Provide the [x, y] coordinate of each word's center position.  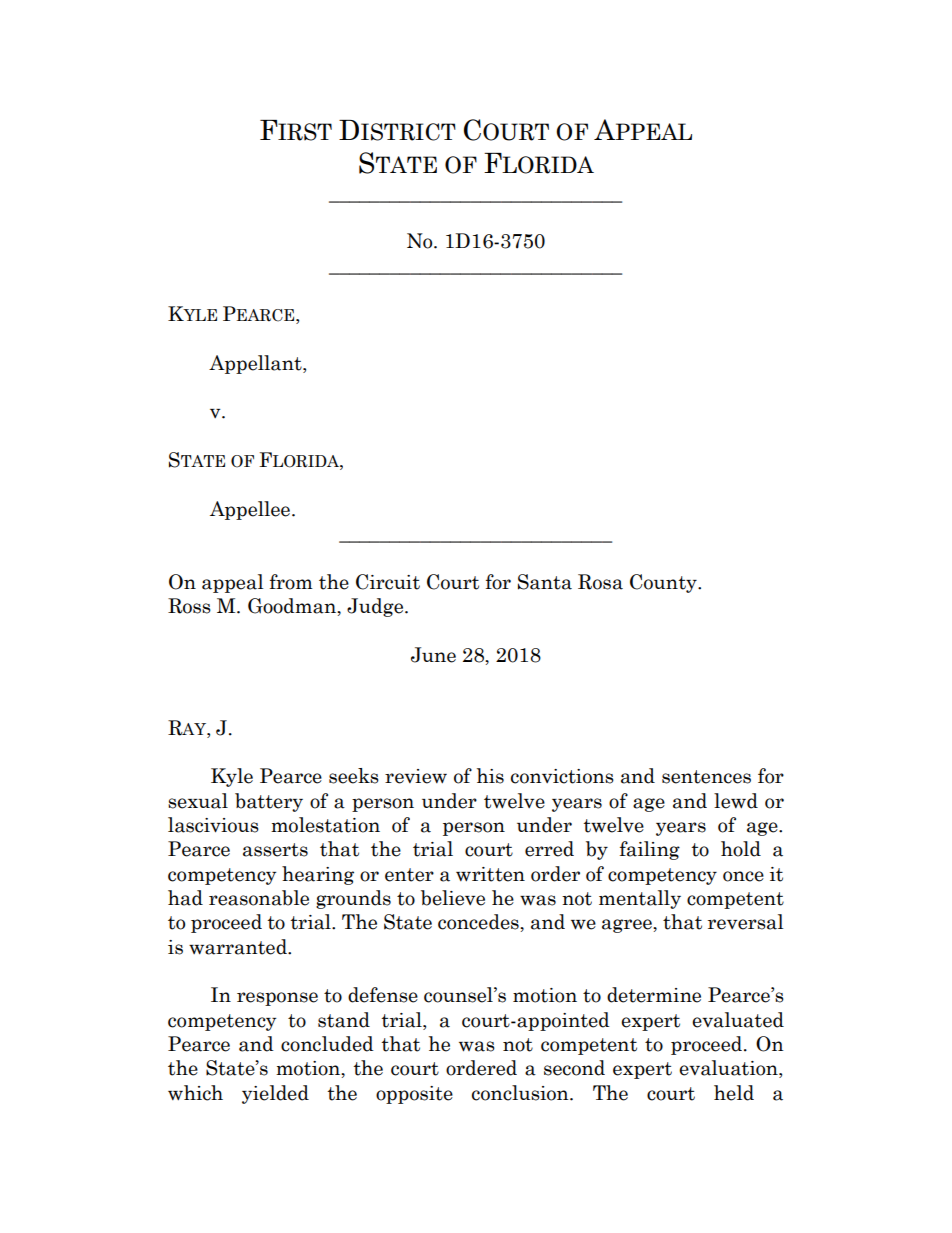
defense [383, 995]
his [490, 776]
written [490, 874]
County [664, 583]
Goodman [293, 606]
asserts [275, 850]
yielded [275, 1094]
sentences [706, 777]
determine [654, 995]
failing [650, 850]
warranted [239, 947]
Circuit [388, 582]
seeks [354, 776]
